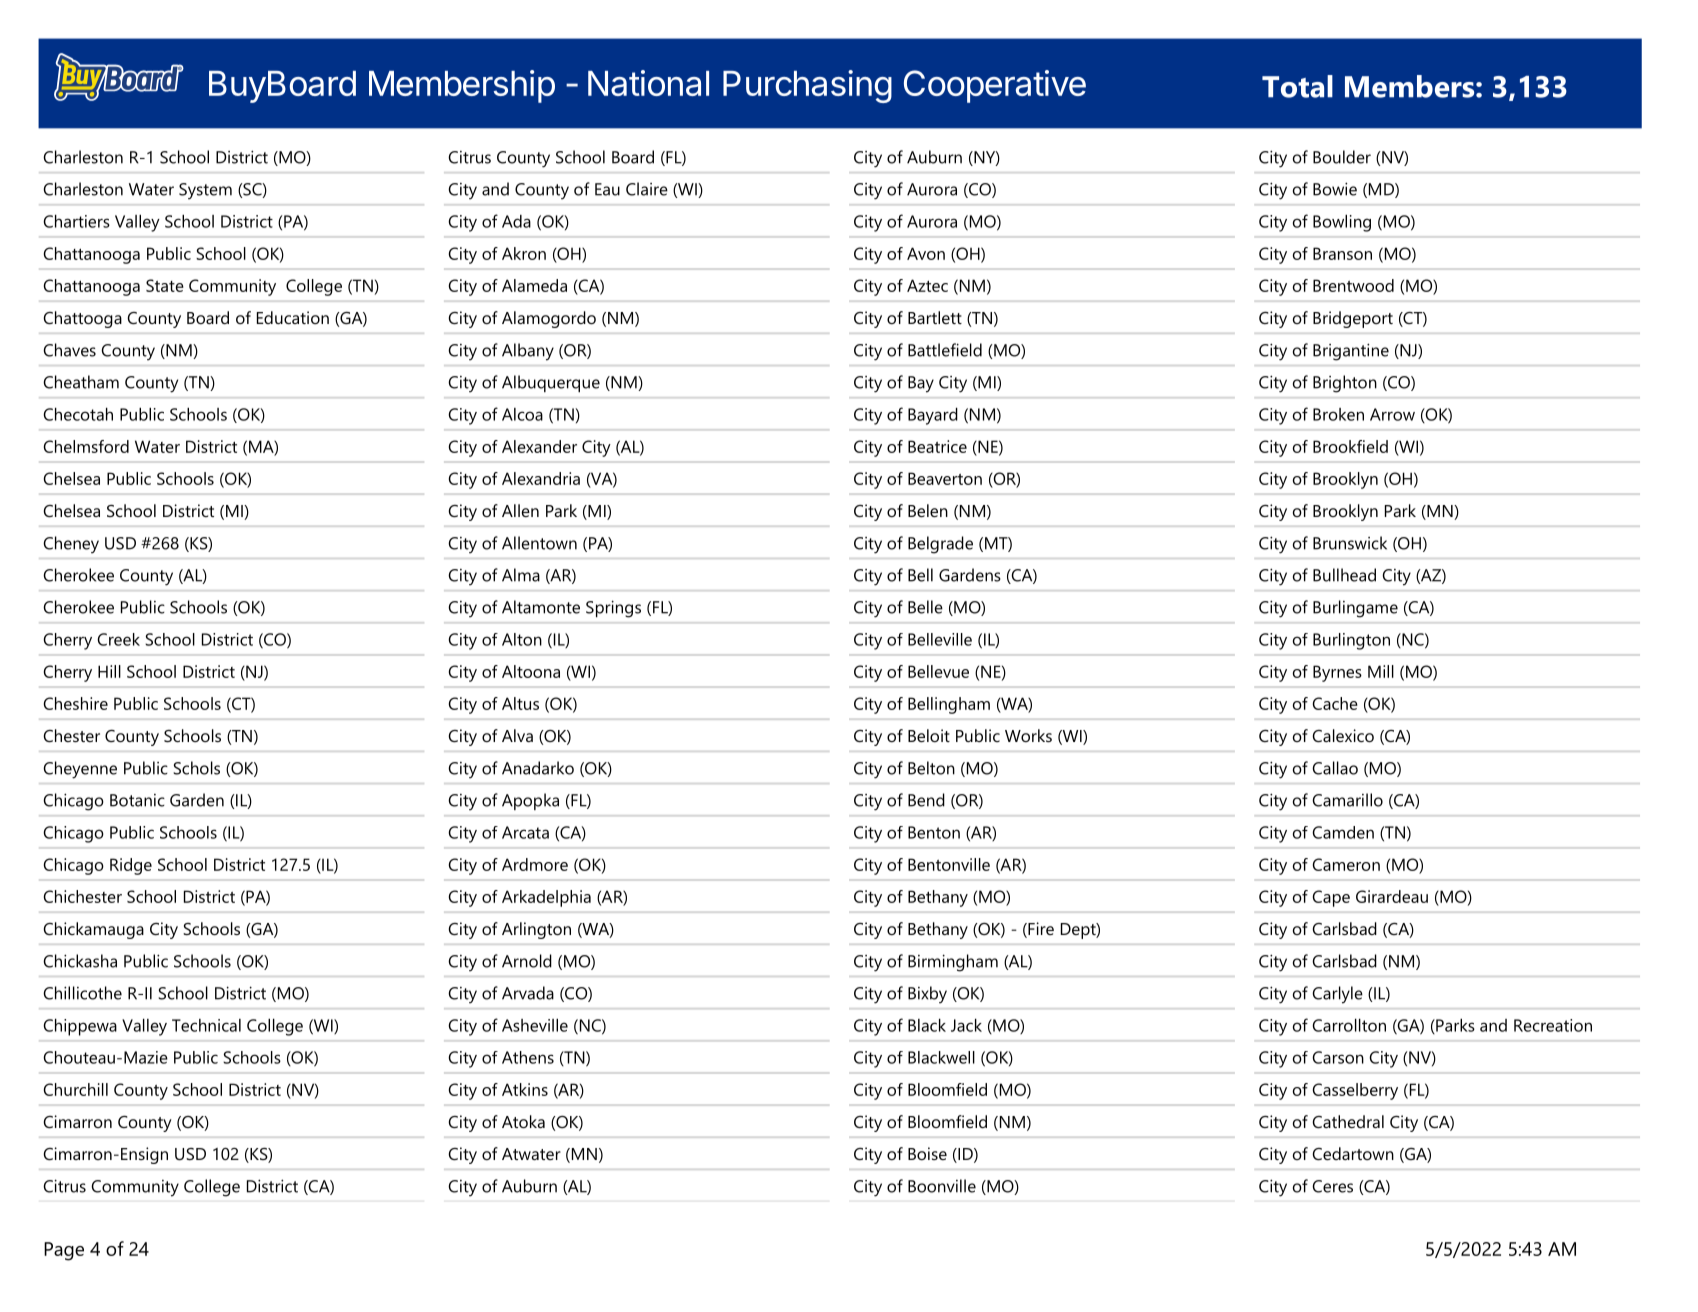 The image size is (1698, 1312). Describe the element at coordinates (1332, 1186) in the screenshot. I see `Ceres` at that location.
